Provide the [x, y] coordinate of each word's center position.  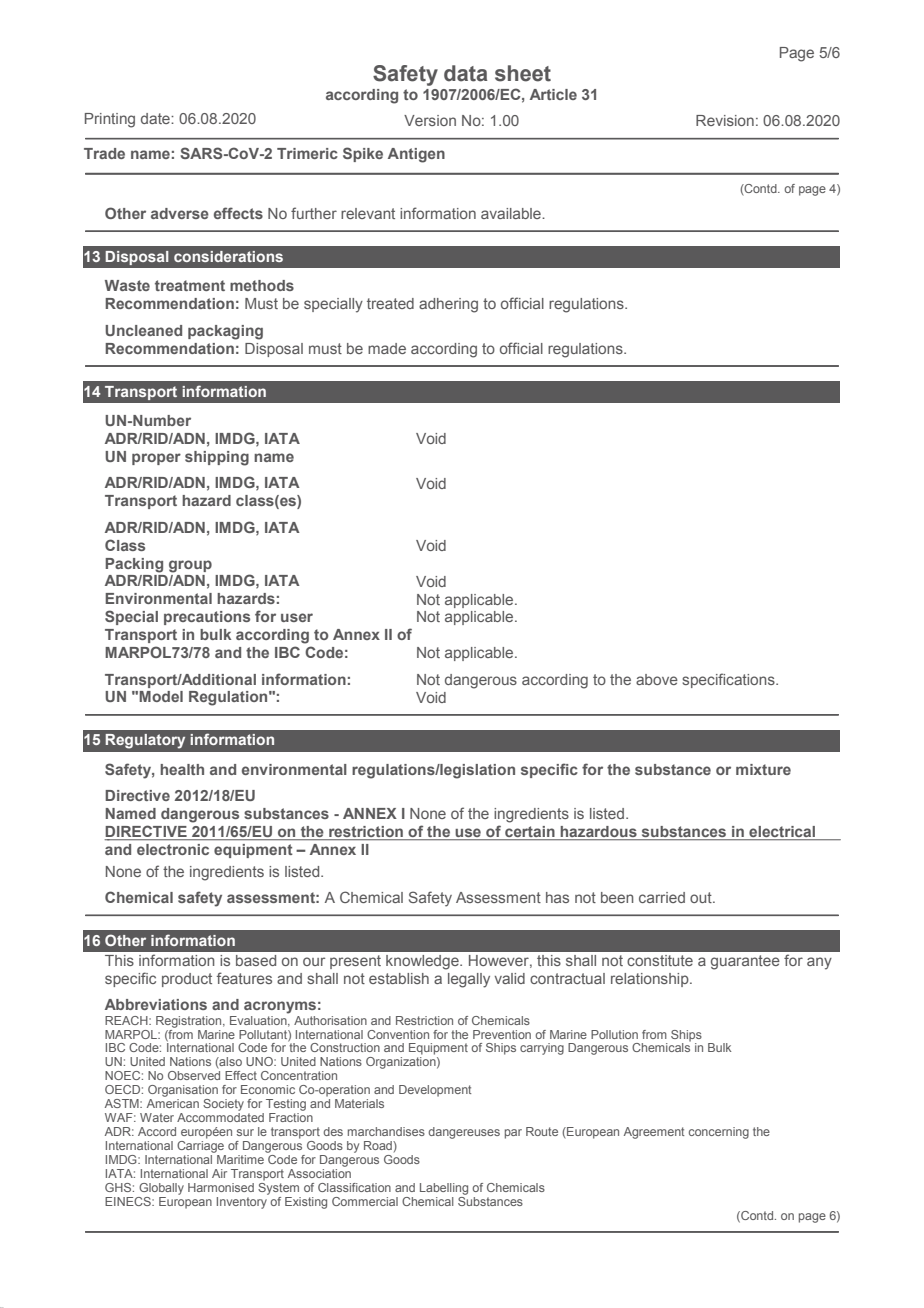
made [387, 348]
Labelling [444, 1189]
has [557, 897]
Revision [725, 120]
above [657, 679]
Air [219, 1173]
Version [430, 120]
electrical [782, 833]
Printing [110, 120]
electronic [173, 849]
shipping [217, 458]
